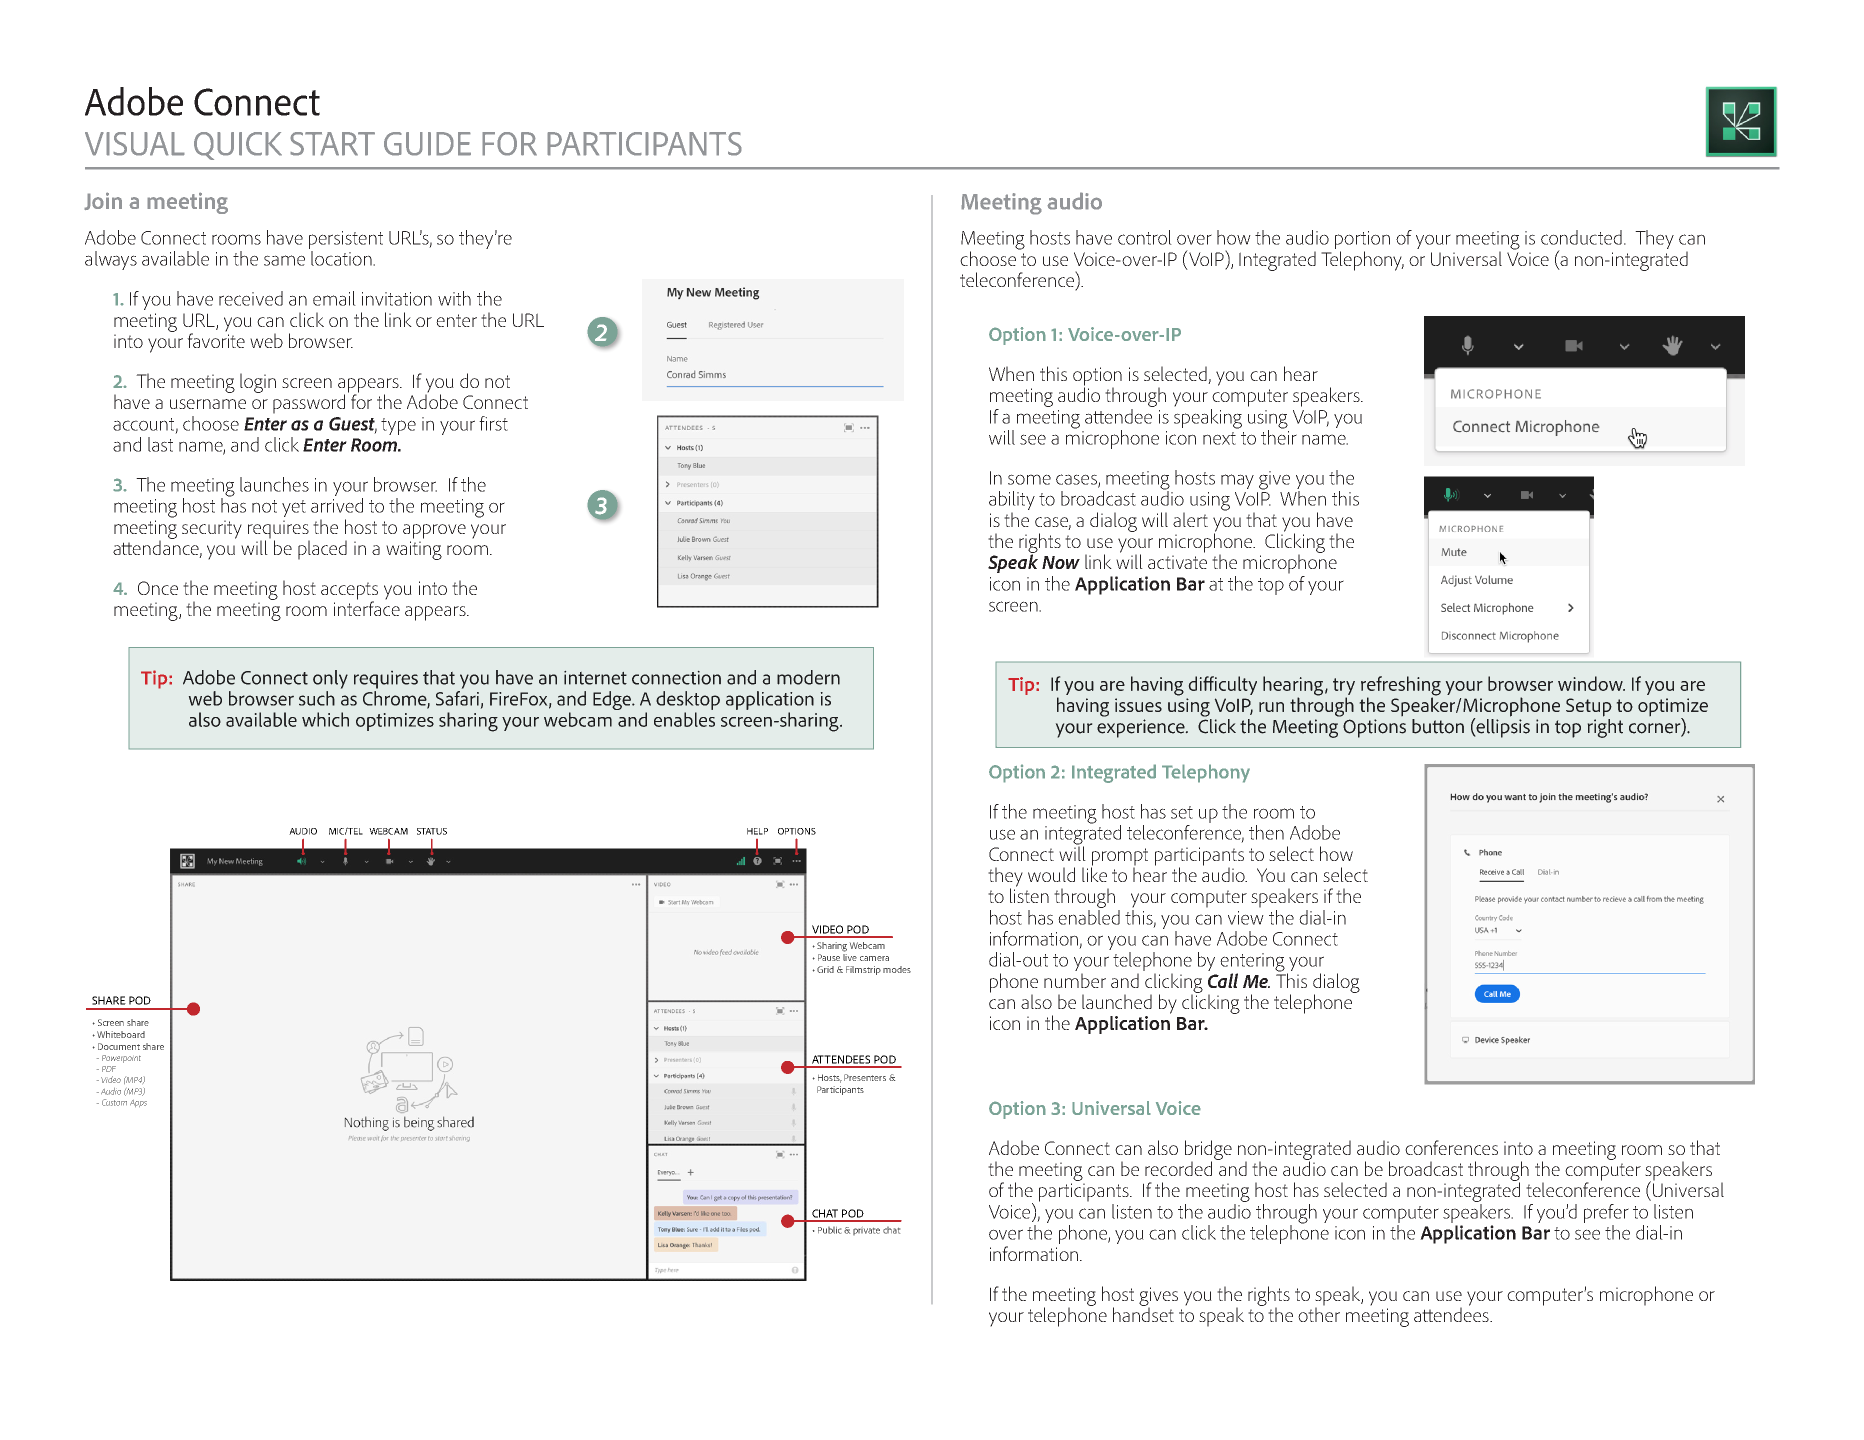 The width and height of the document is (1864, 1440). I want to click on control, so click(1145, 237).
